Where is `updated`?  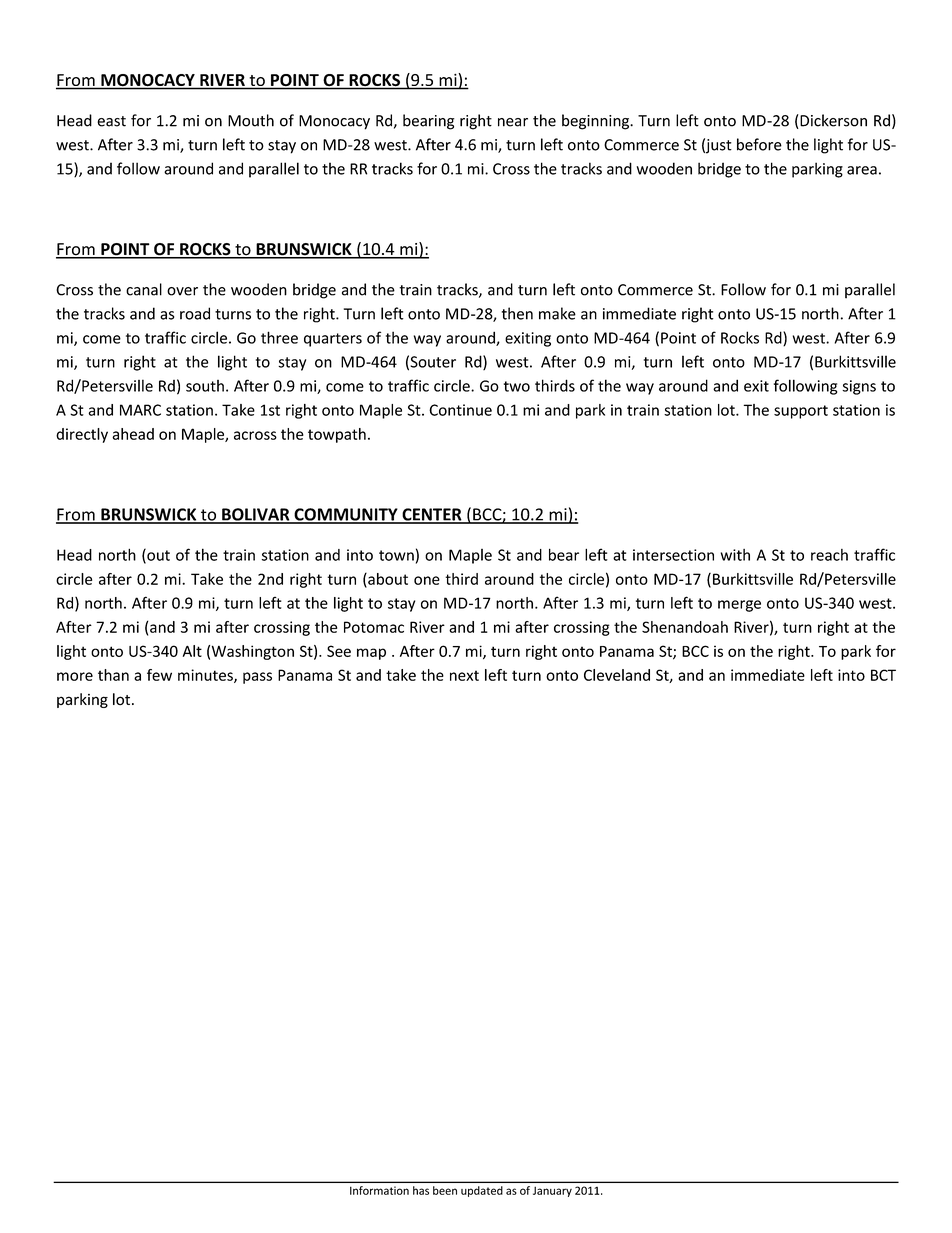 updated is located at coordinates (482, 1191).
